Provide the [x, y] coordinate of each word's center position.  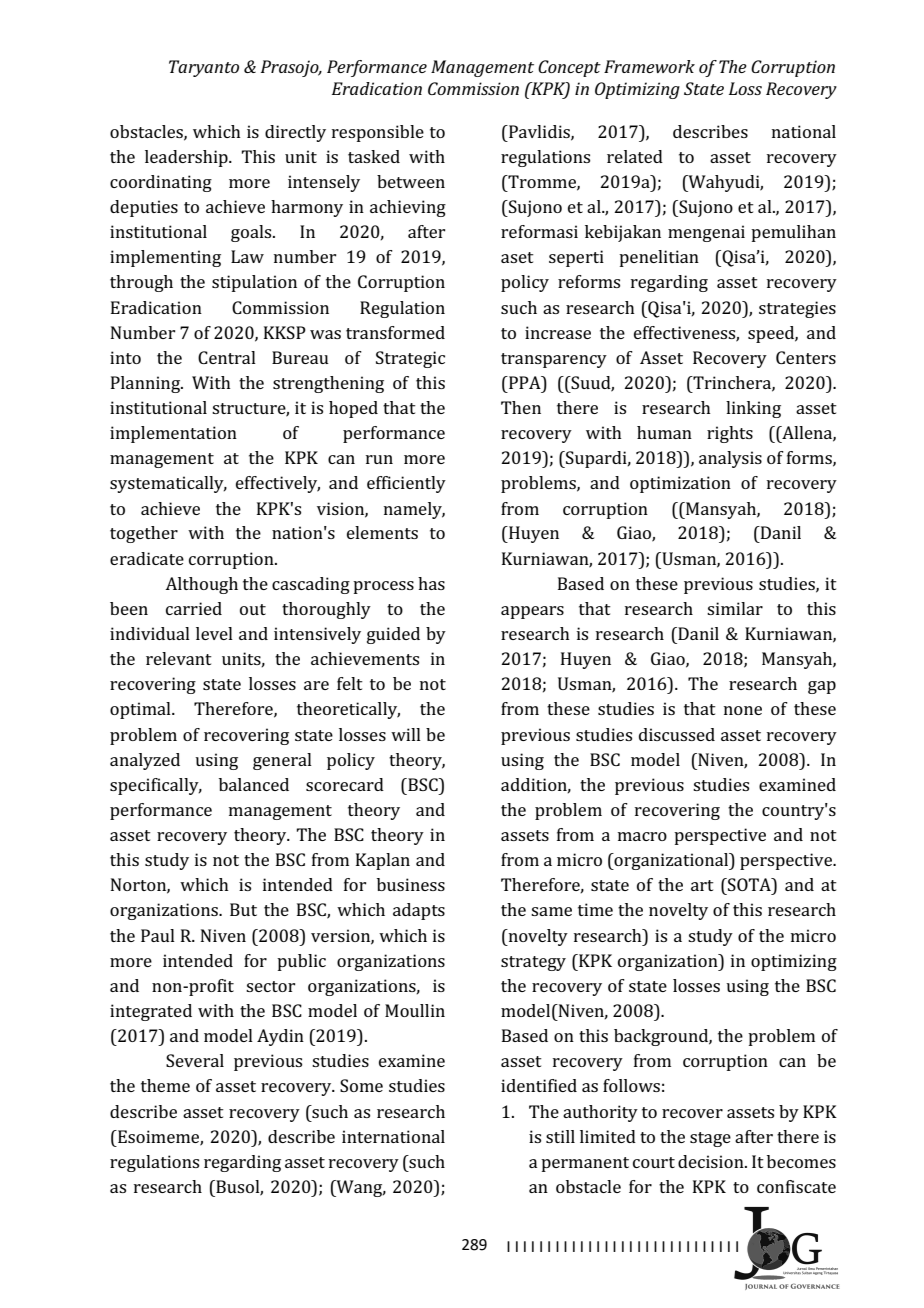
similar [735, 608]
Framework [649, 66]
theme [165, 1085]
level [214, 633]
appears [532, 612]
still [560, 1136]
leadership [187, 158]
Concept [569, 68]
